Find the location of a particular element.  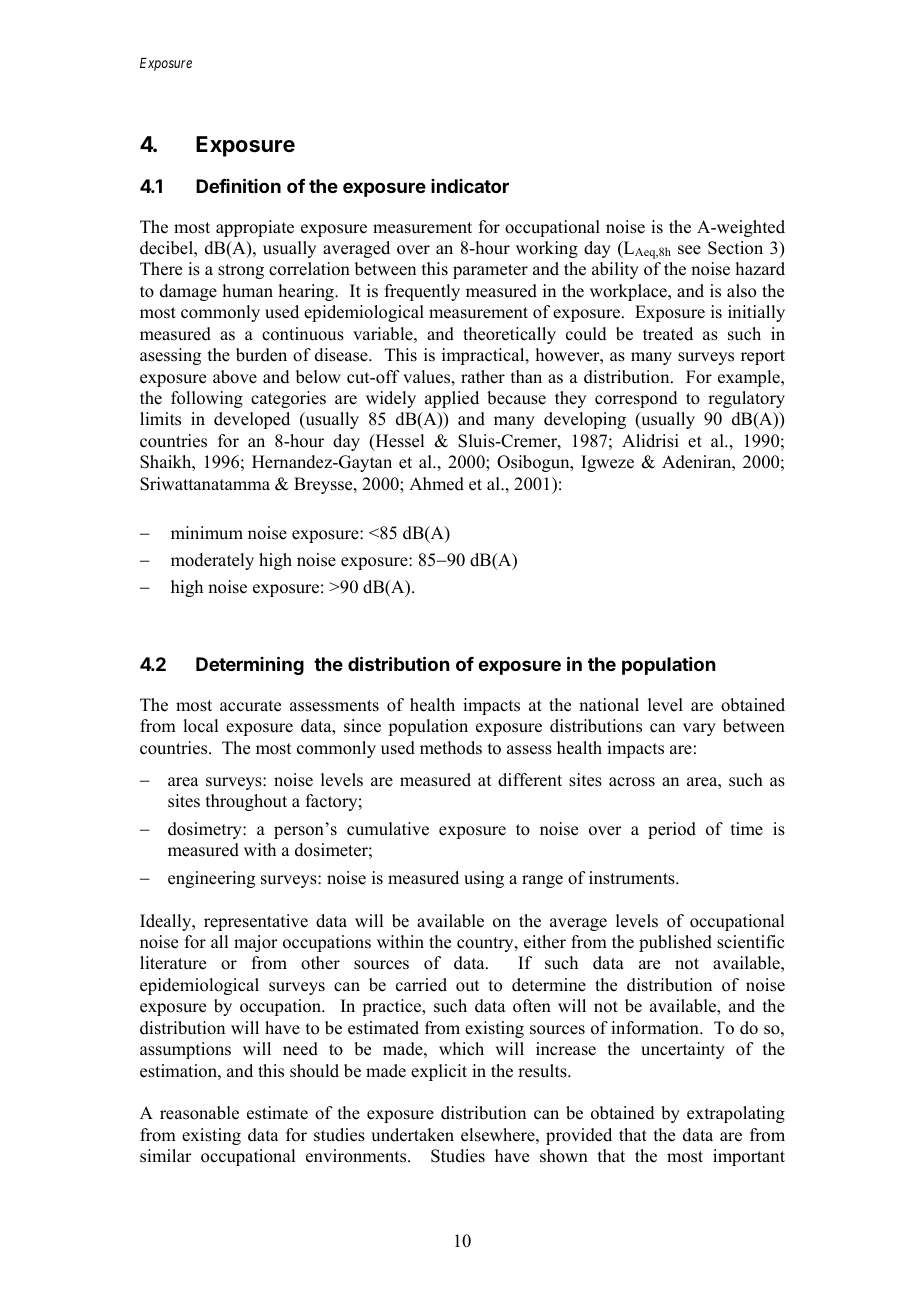

reasonable is located at coordinates (199, 1113).
